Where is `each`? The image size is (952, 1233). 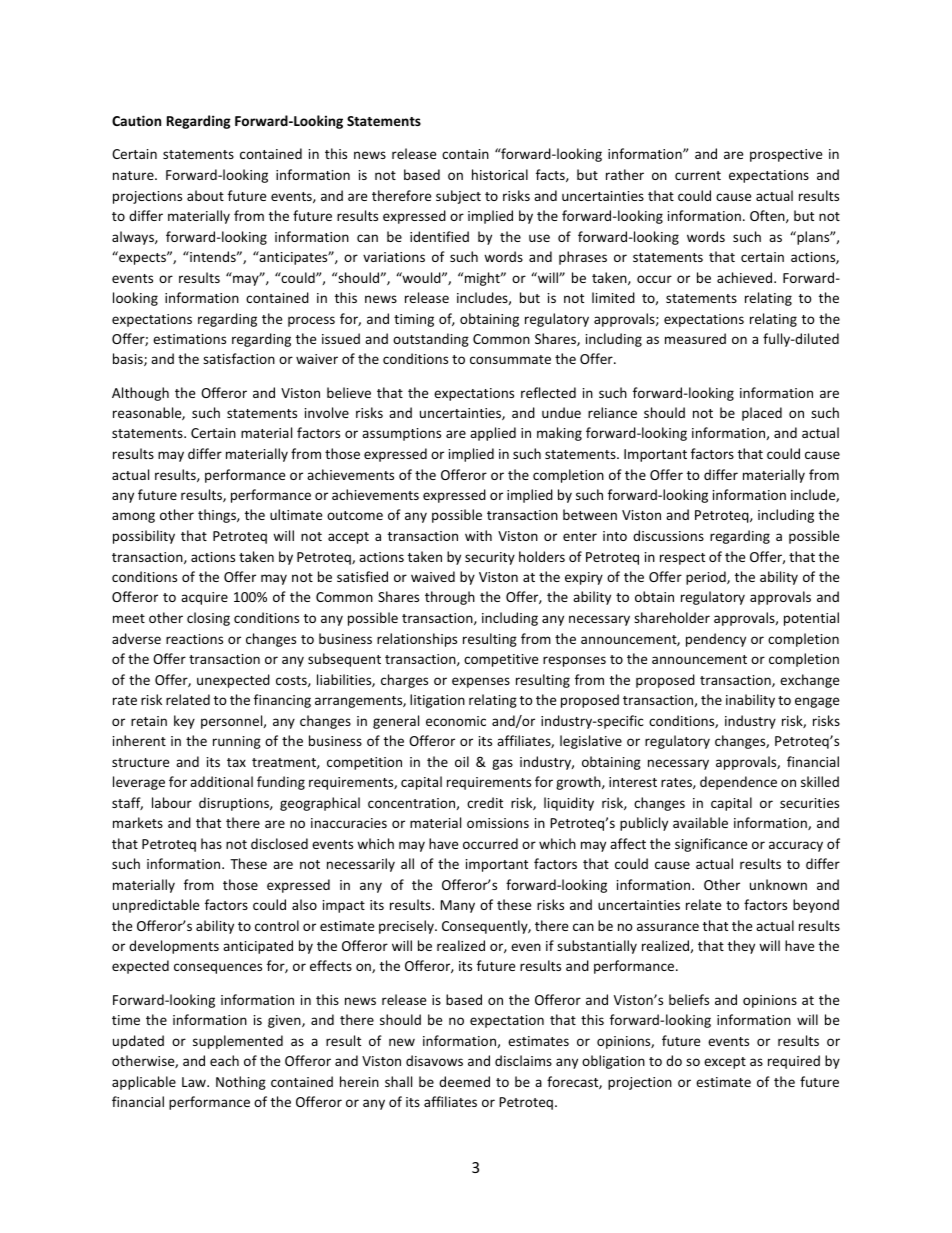
each is located at coordinates (224, 1060).
